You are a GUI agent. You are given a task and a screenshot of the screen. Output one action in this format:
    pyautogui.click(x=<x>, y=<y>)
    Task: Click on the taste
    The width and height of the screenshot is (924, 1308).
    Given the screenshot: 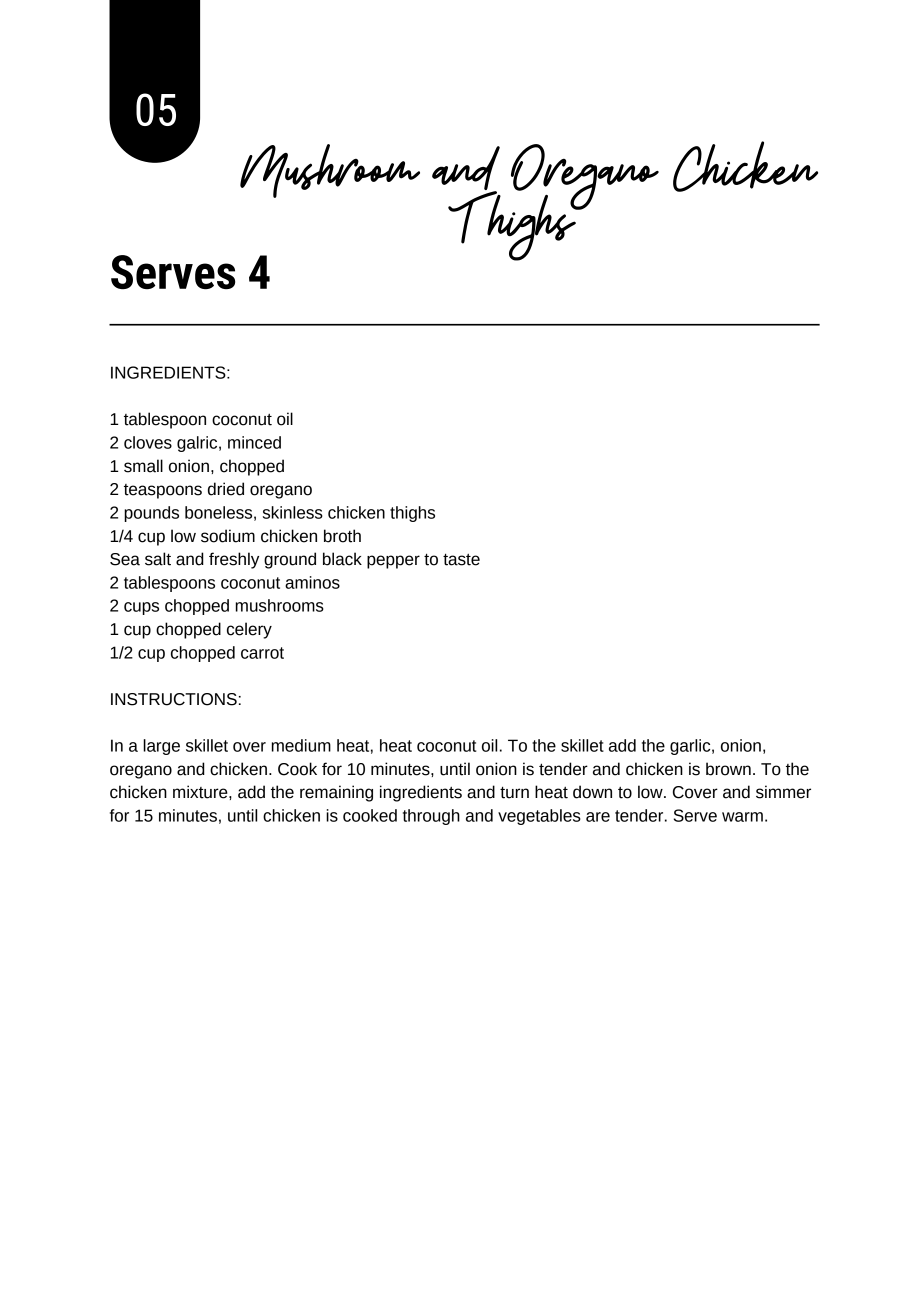 What is the action you would take?
    pyautogui.click(x=461, y=559)
